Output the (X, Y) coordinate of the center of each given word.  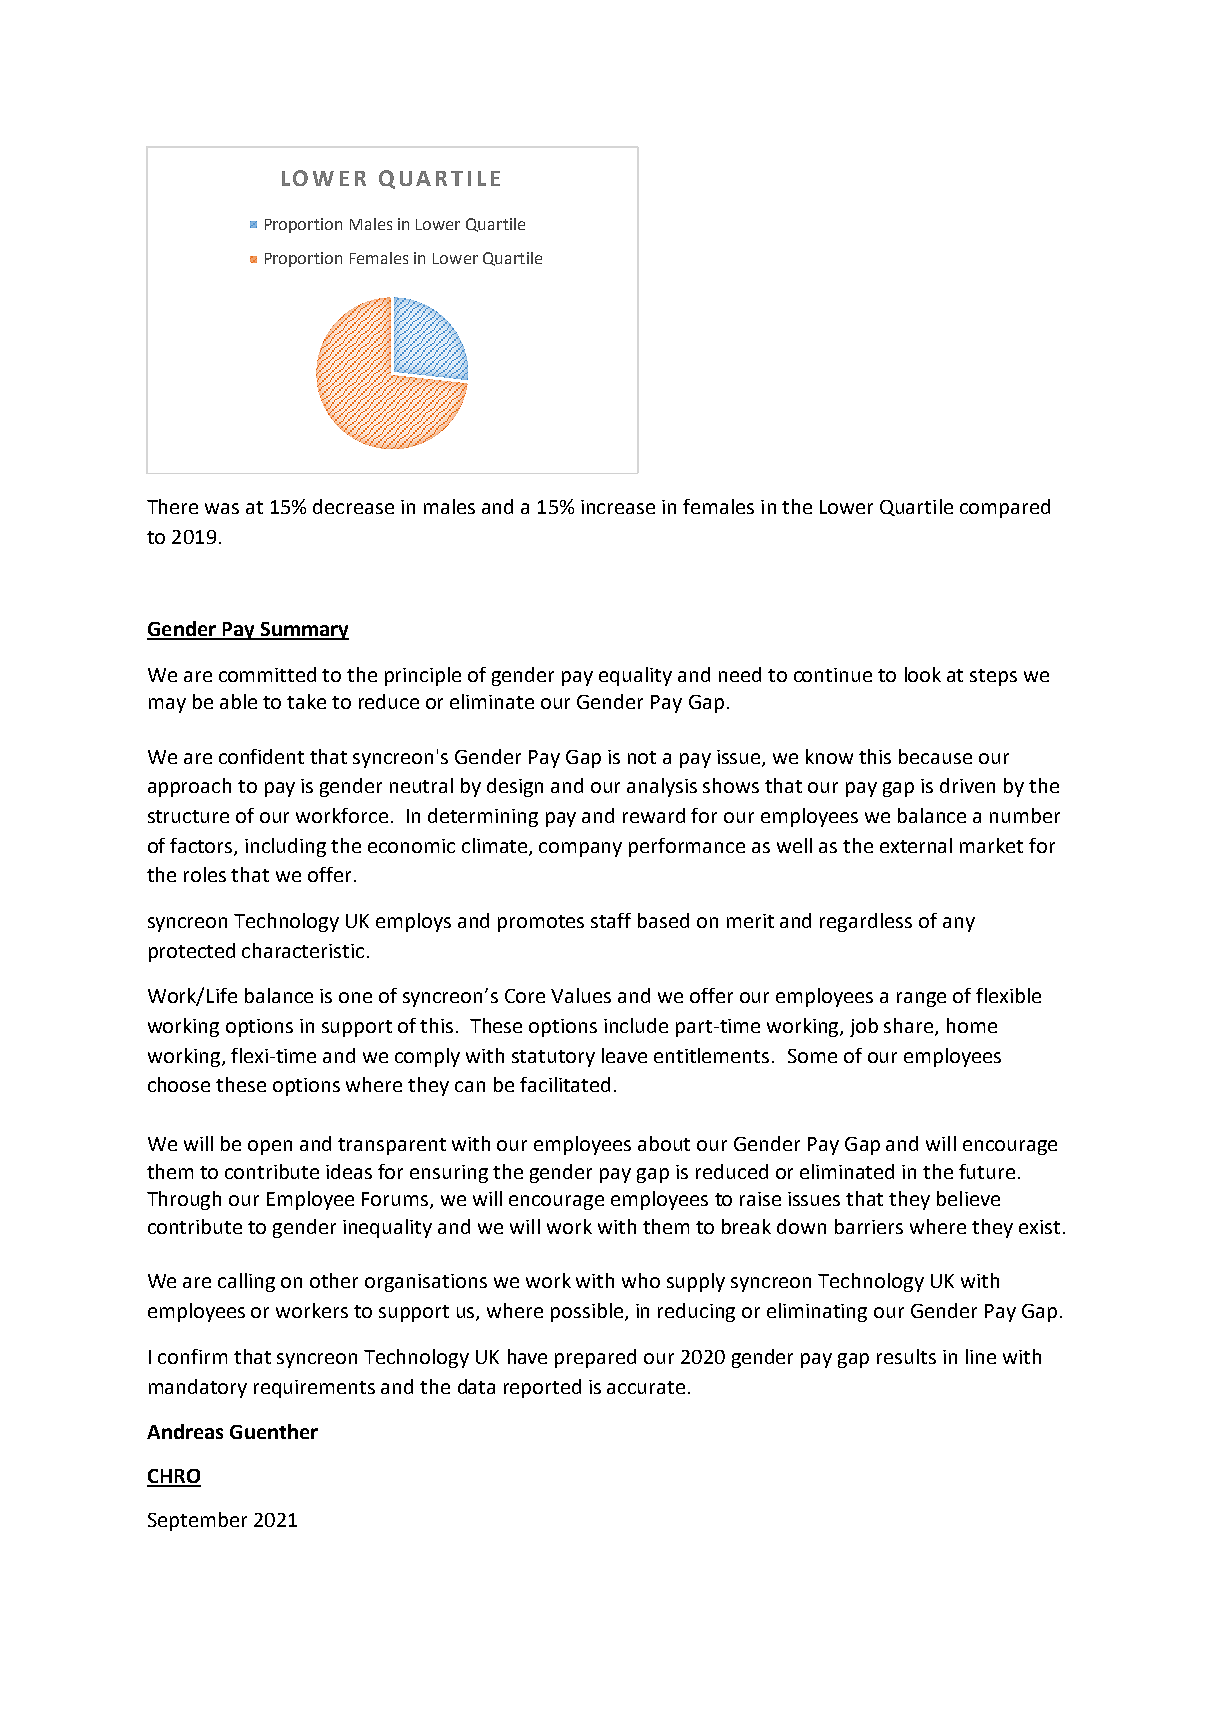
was (222, 508)
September (197, 1521)
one (355, 997)
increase (618, 507)
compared (1005, 508)
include (636, 1025)
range (921, 999)
